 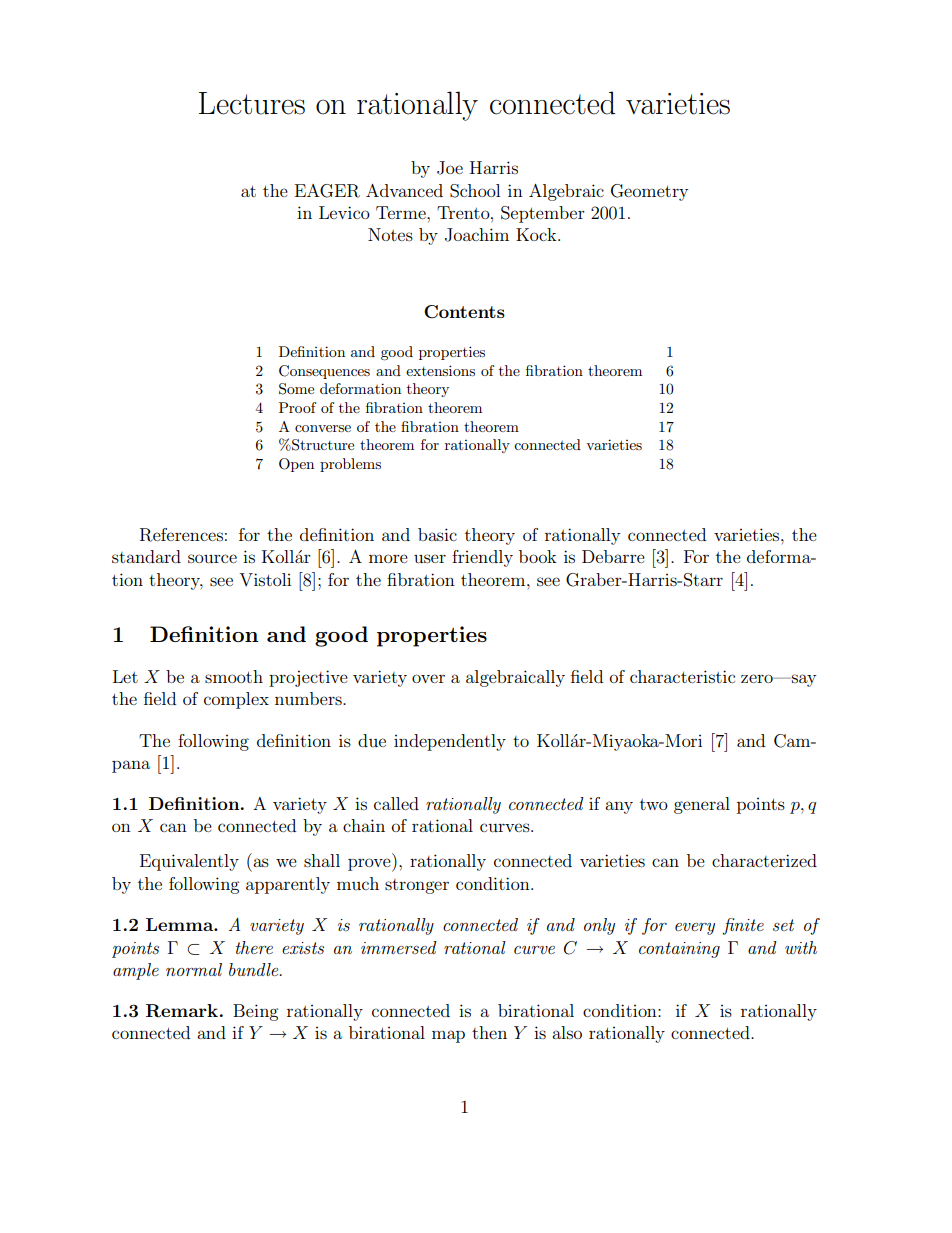 I want to click on Remark, so click(x=182, y=1011).
